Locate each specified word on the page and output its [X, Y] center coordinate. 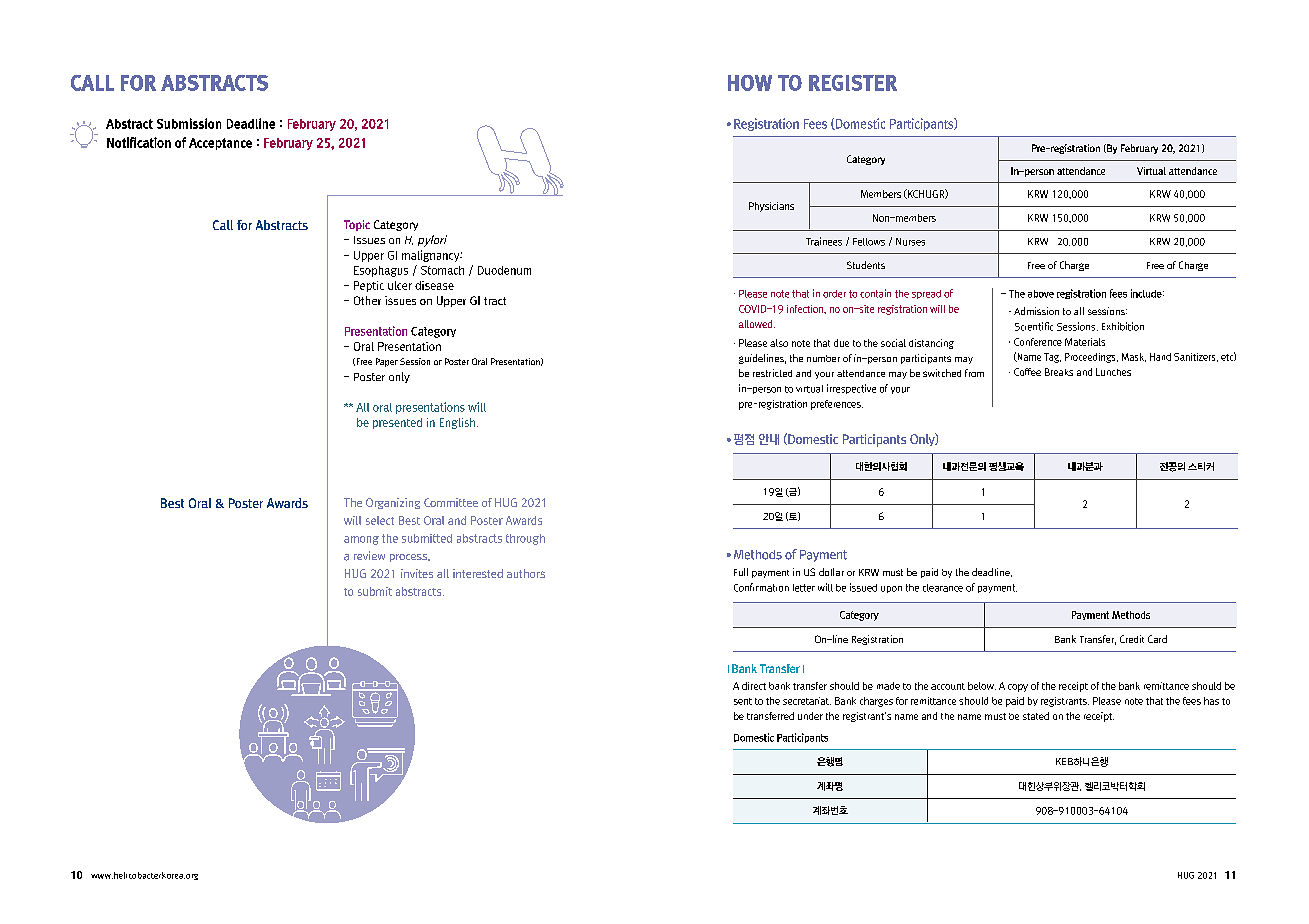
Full [741, 572]
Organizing [393, 503]
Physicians [771, 207]
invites [417, 573]
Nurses [910, 242]
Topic [357, 225]
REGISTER [853, 83]
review [369, 555]
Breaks [1059, 372]
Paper [387, 362]
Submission [189, 123]
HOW [750, 83]
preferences [837, 405]
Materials [1085, 342]
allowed [757, 324]
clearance [943, 588]
